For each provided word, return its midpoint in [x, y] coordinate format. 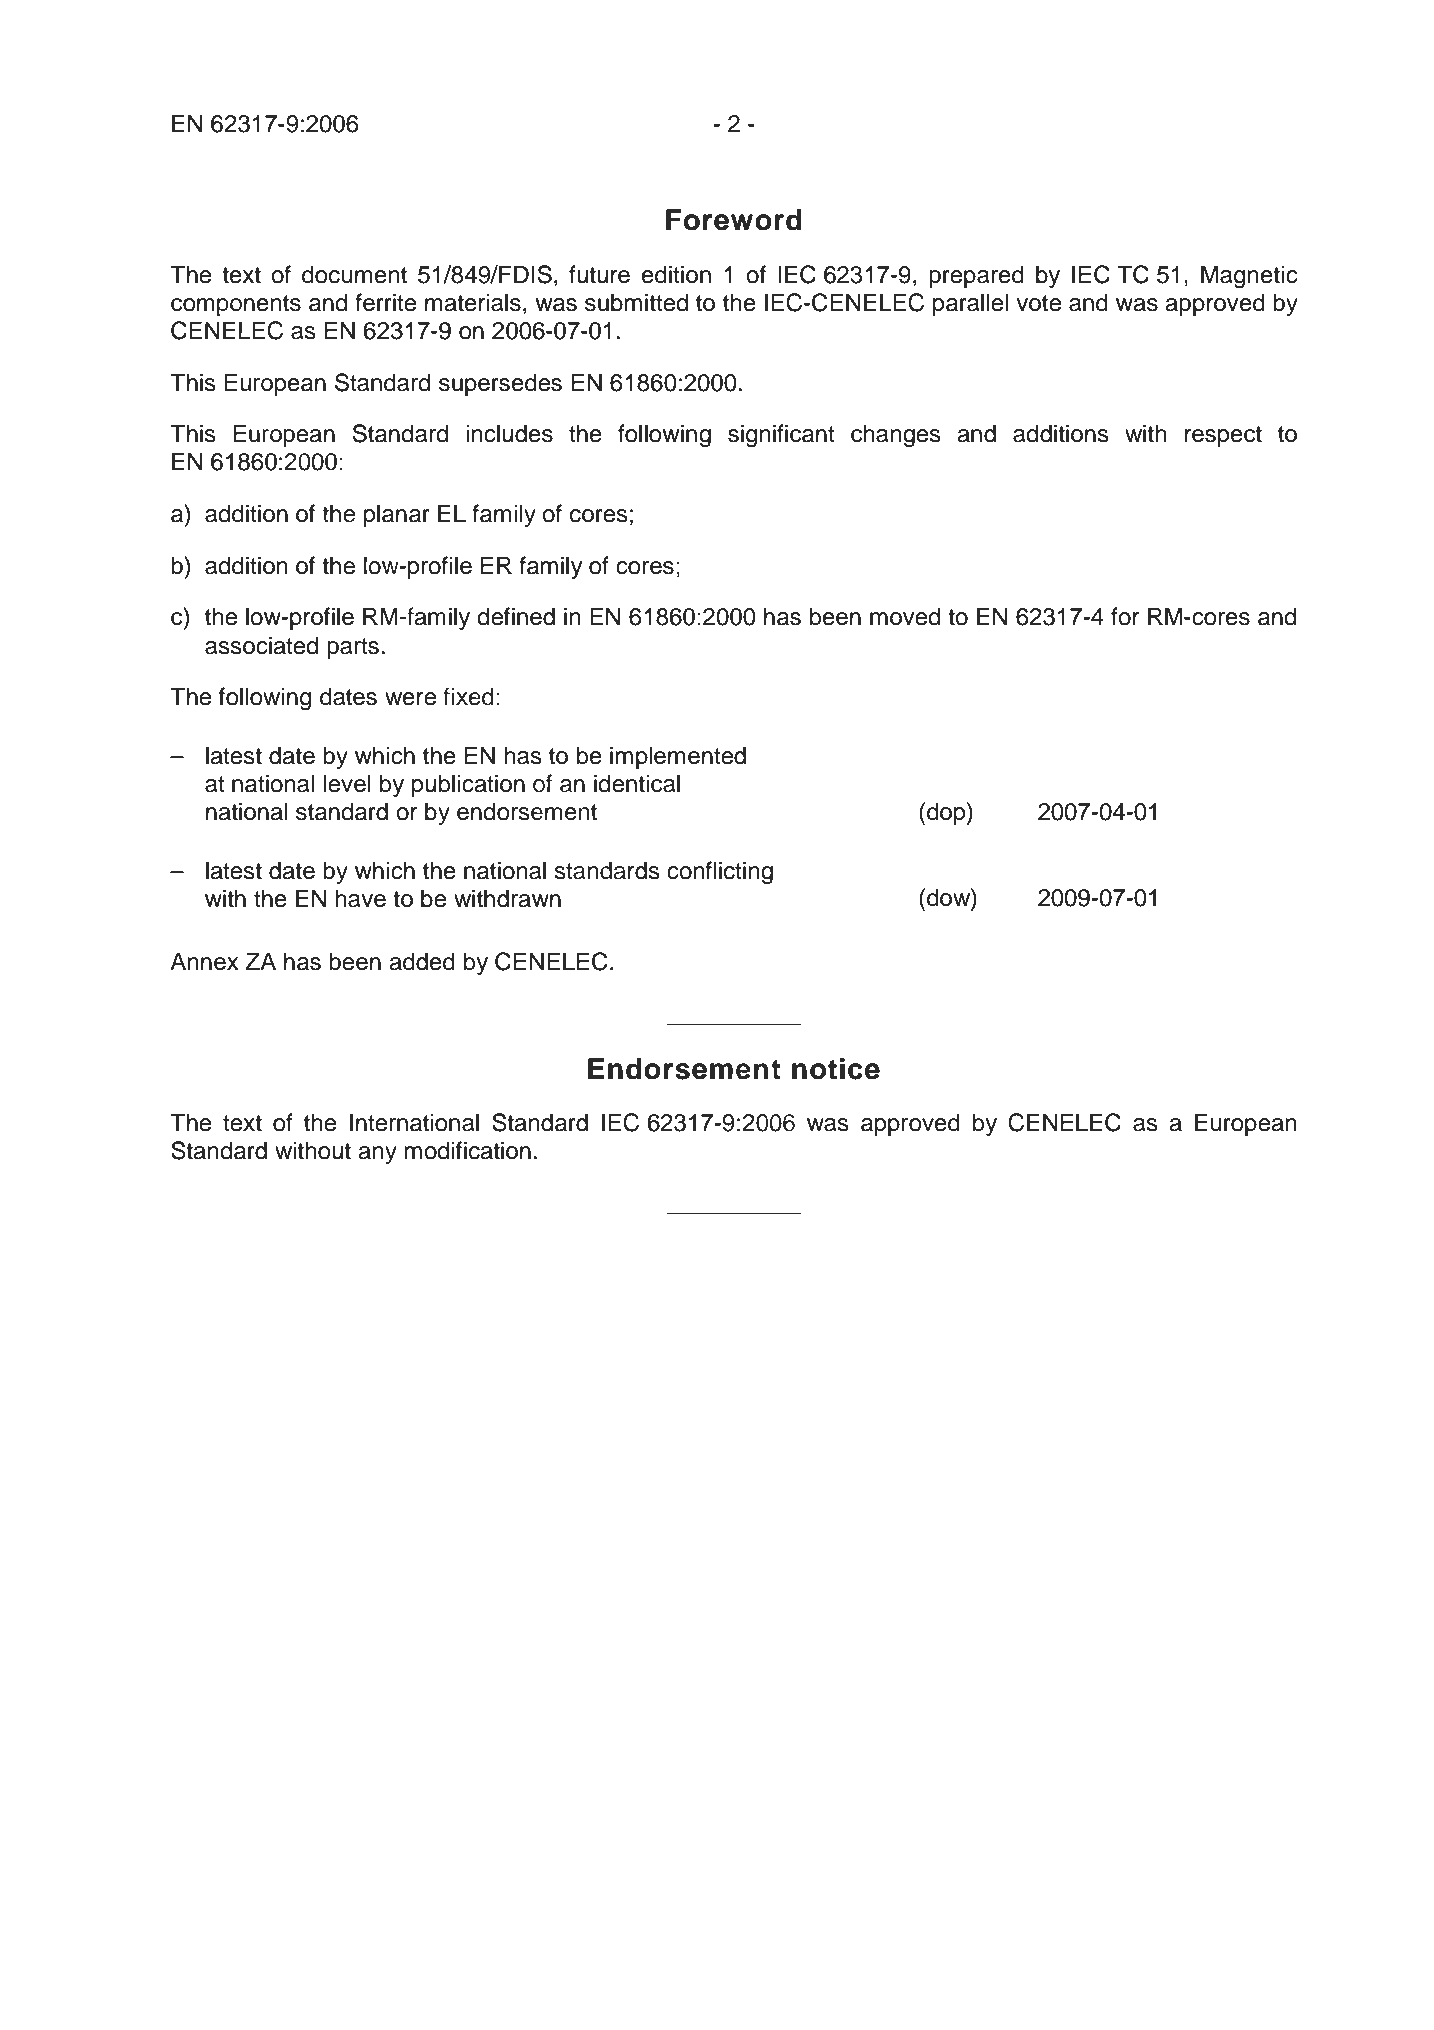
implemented [678, 757]
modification [467, 1150]
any [377, 1155]
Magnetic [1249, 277]
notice [836, 1069]
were [410, 699]
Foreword [734, 220]
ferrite [385, 302]
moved [905, 616]
